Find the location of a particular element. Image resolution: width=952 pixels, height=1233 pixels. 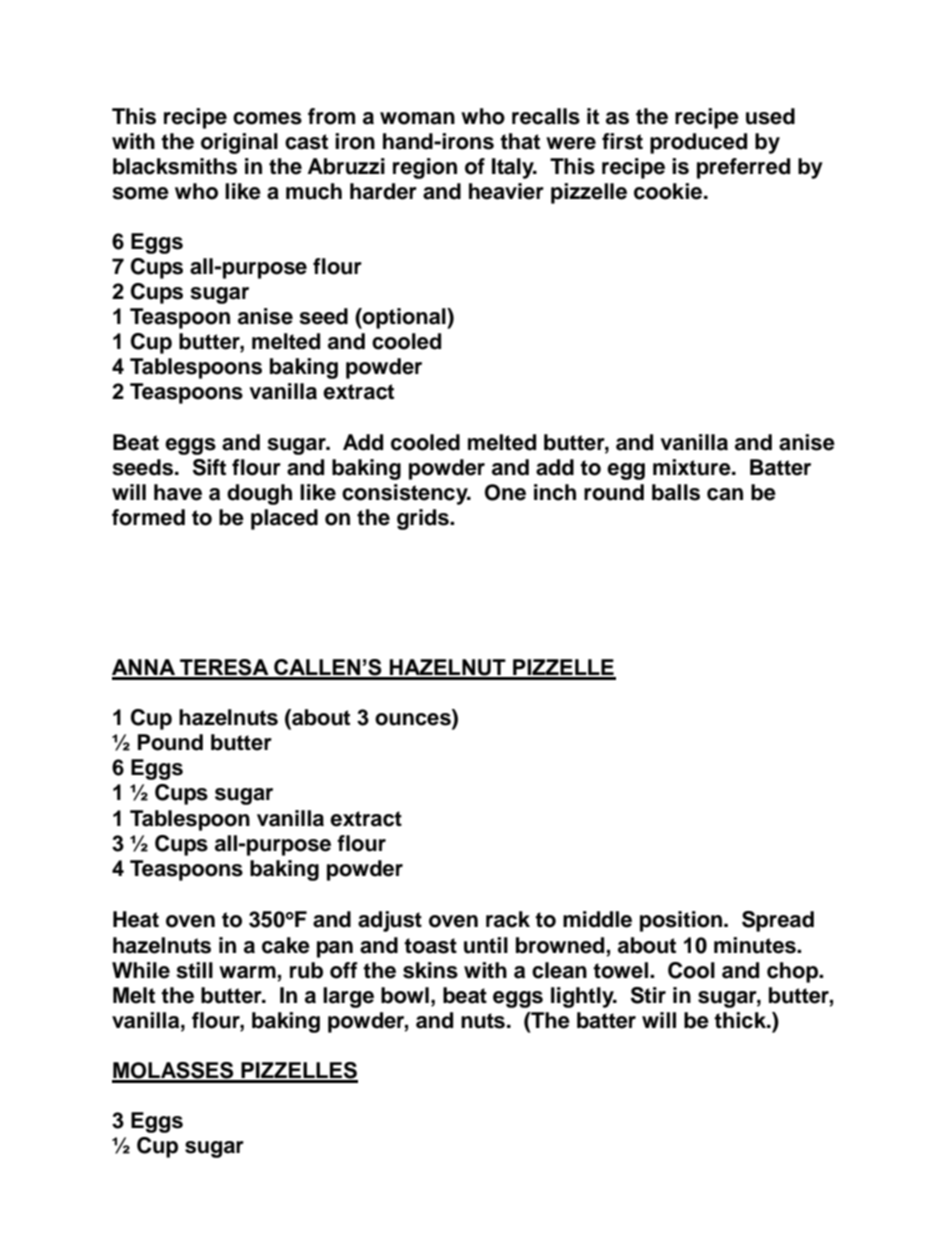

mixture is located at coordinates (693, 467).
